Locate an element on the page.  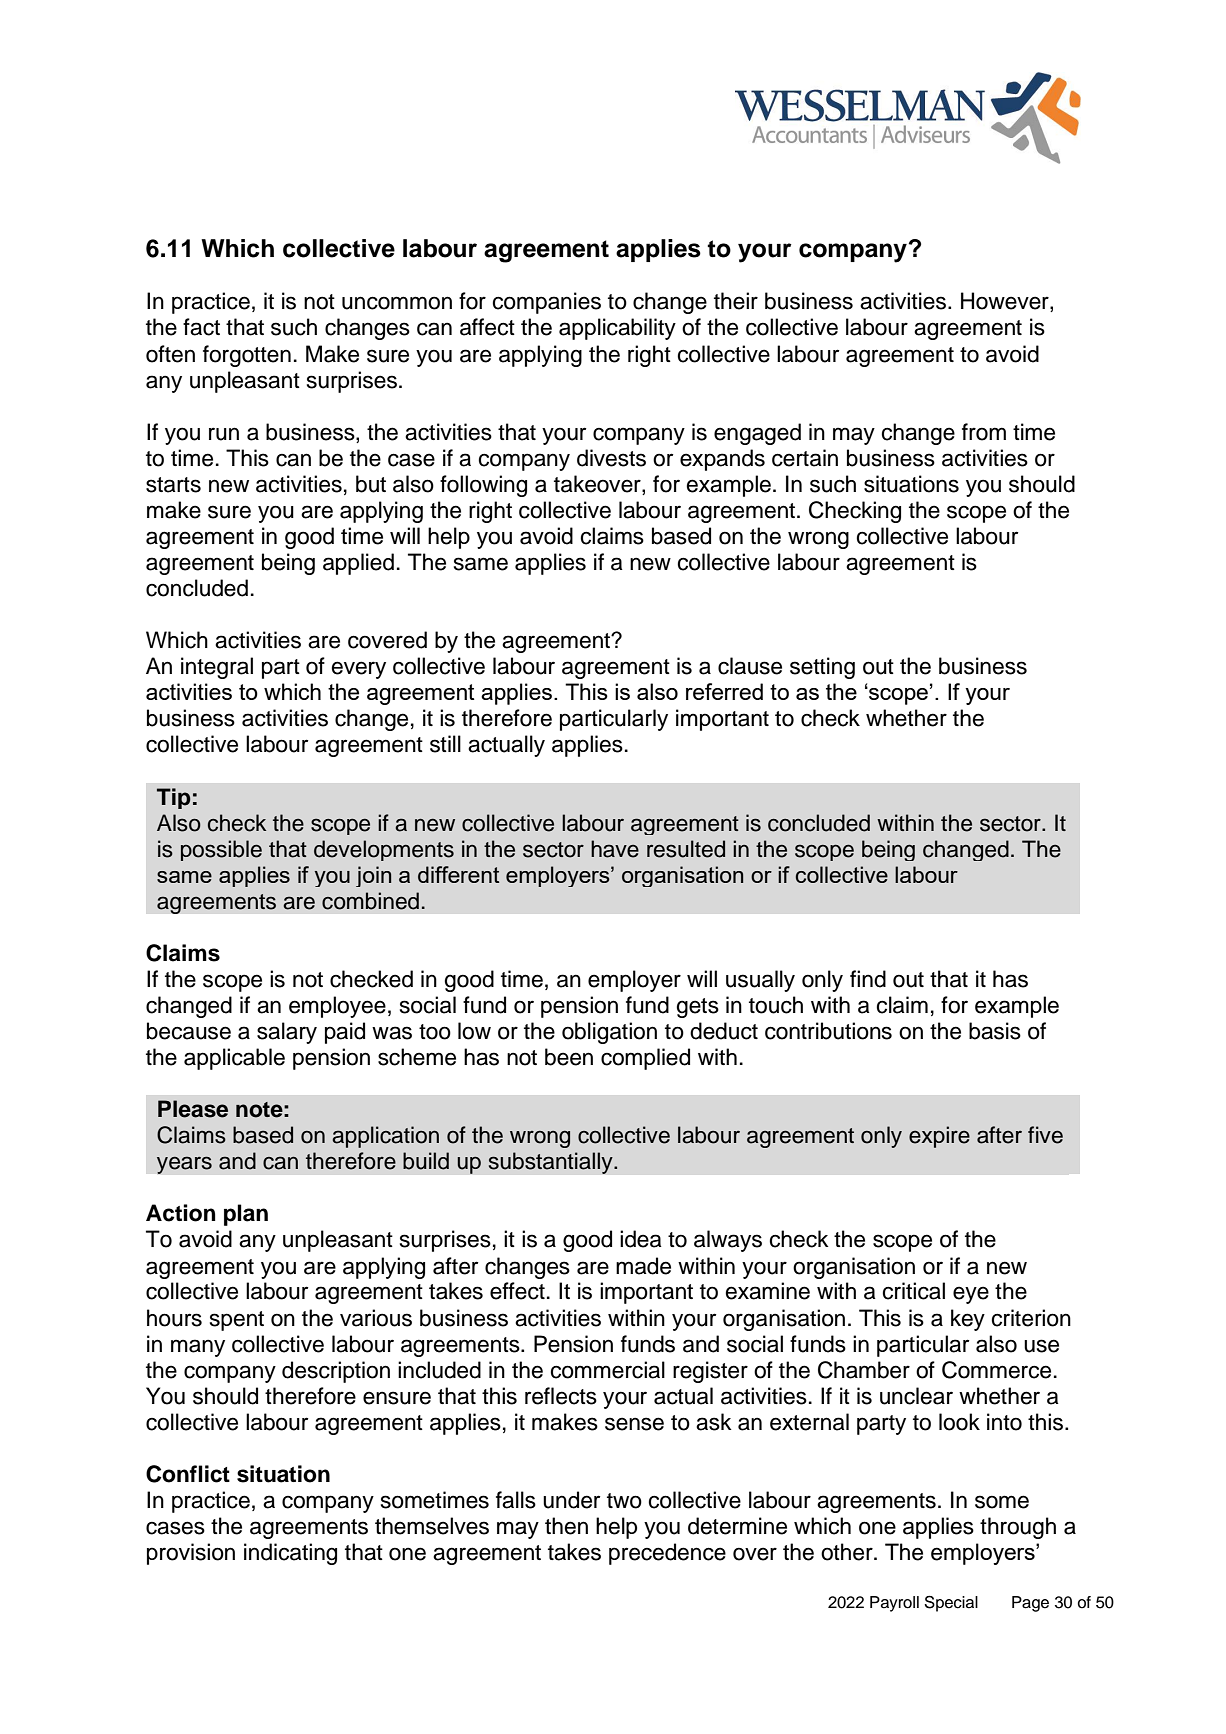
Special is located at coordinates (951, 1603).
